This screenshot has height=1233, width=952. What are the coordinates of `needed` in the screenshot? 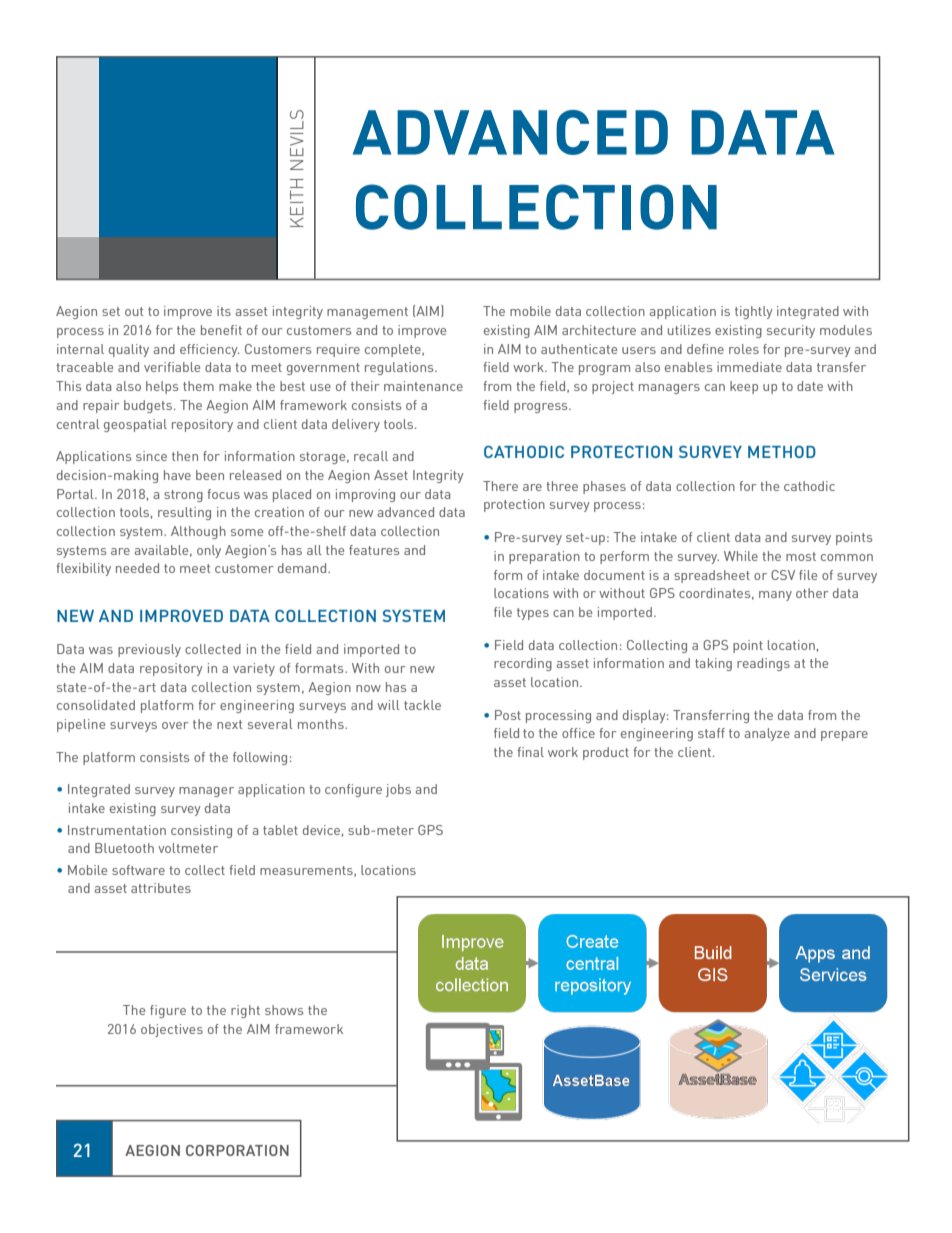 It's located at (137, 568).
